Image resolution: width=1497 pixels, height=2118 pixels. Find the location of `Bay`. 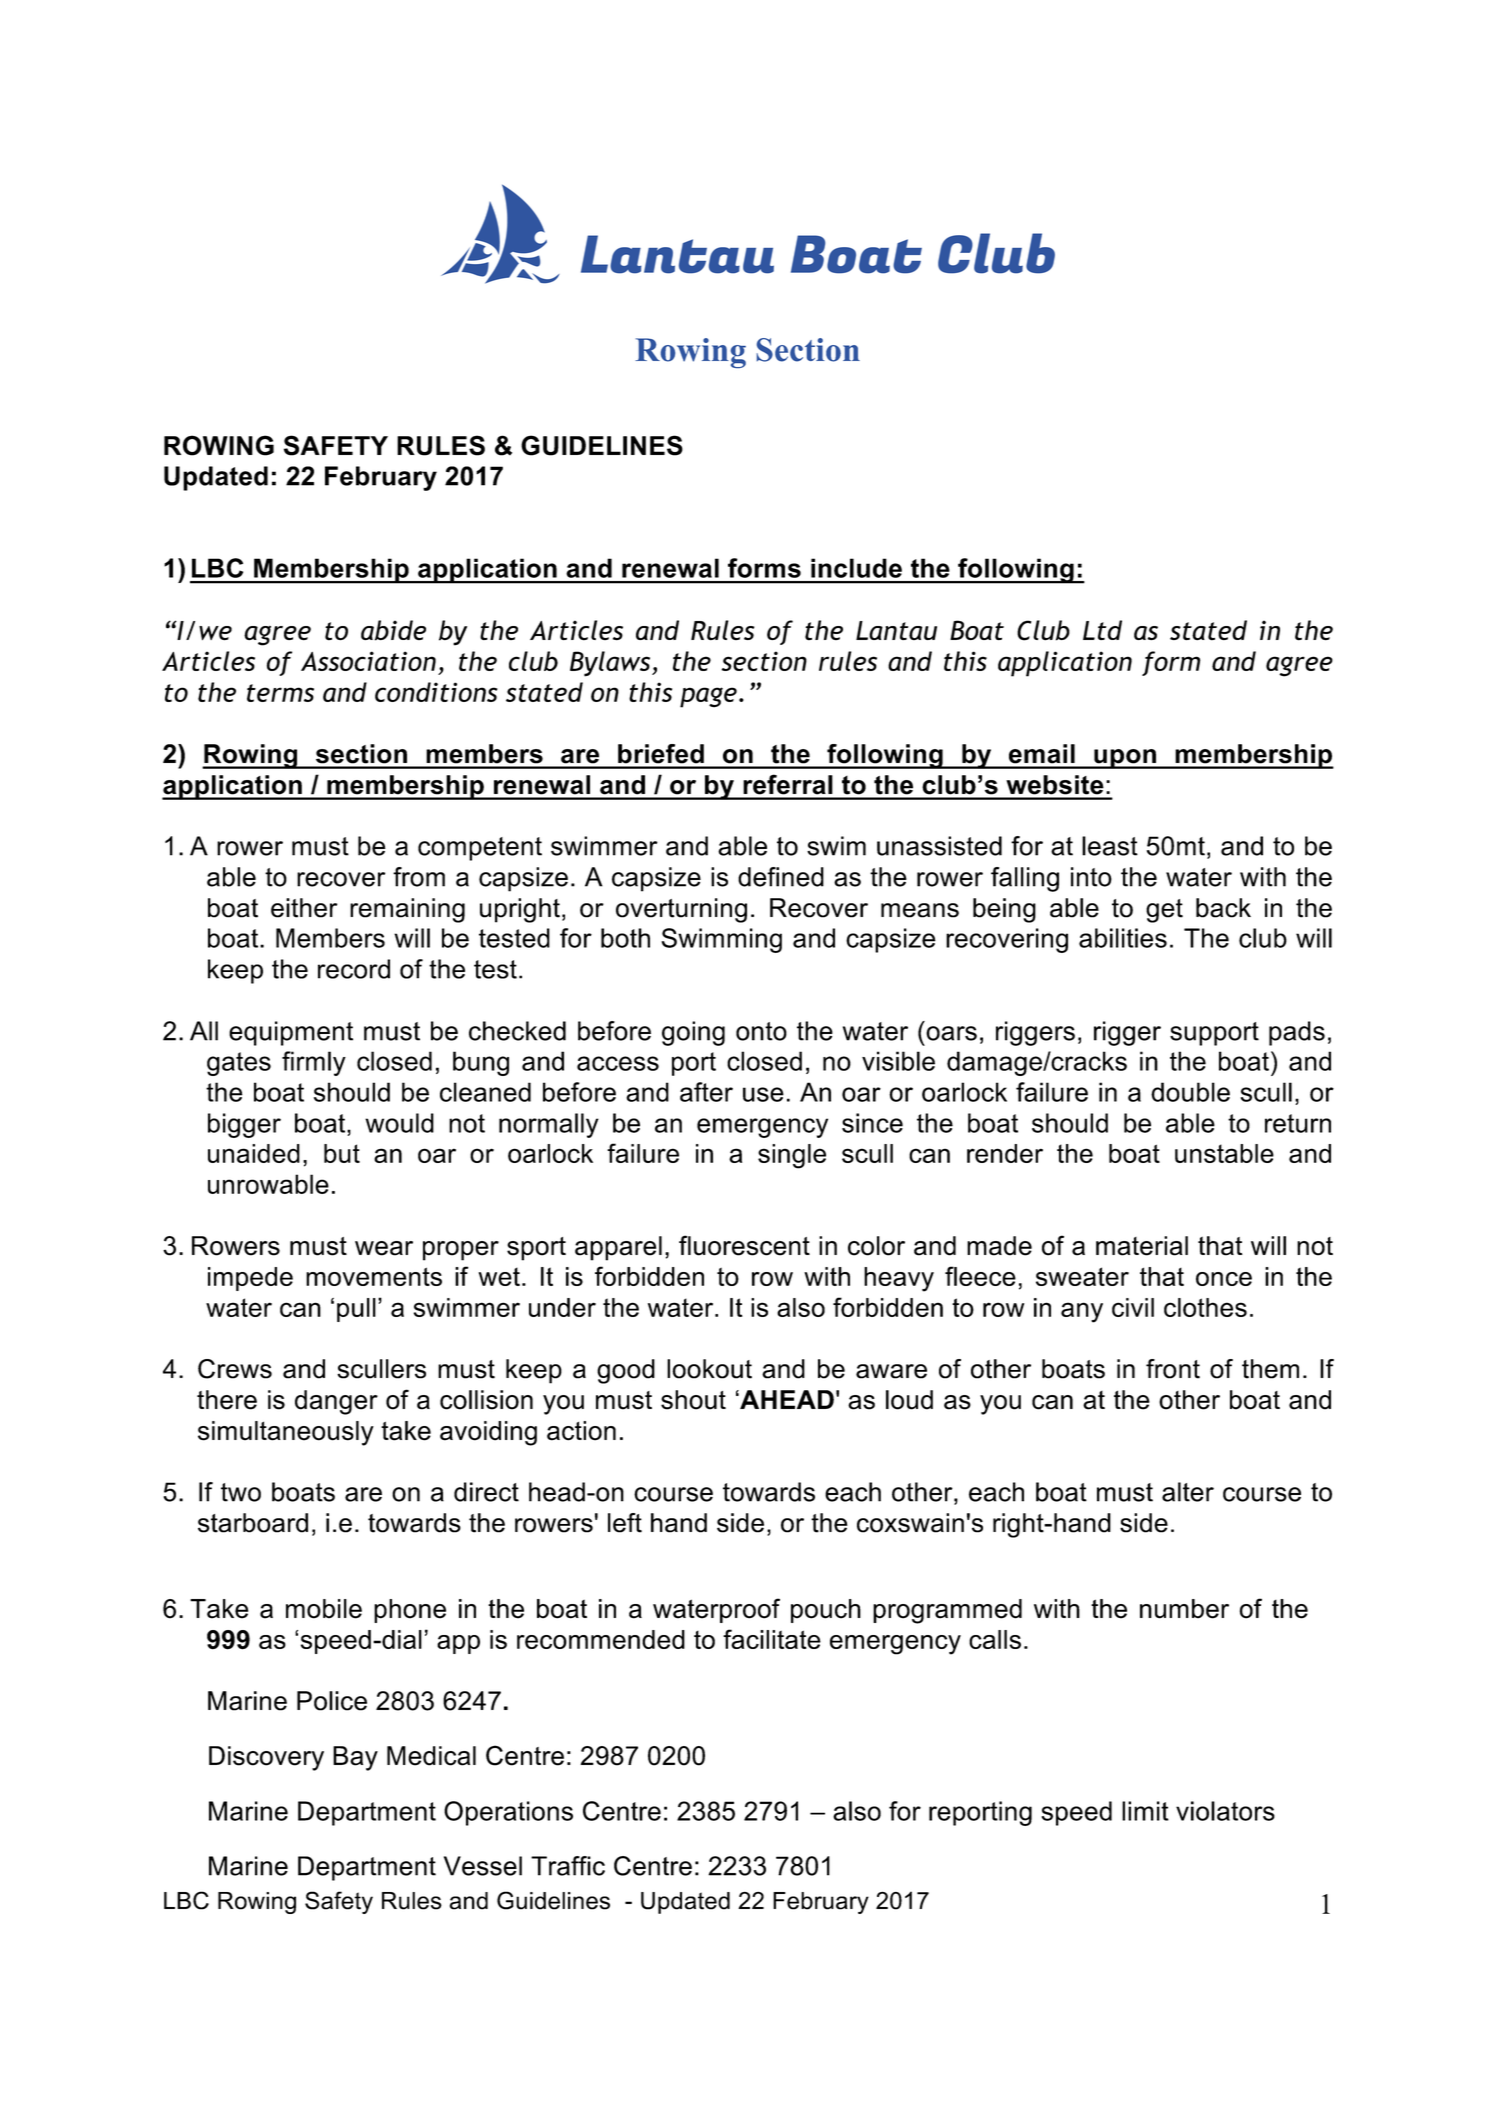

Bay is located at coordinates (355, 1758).
